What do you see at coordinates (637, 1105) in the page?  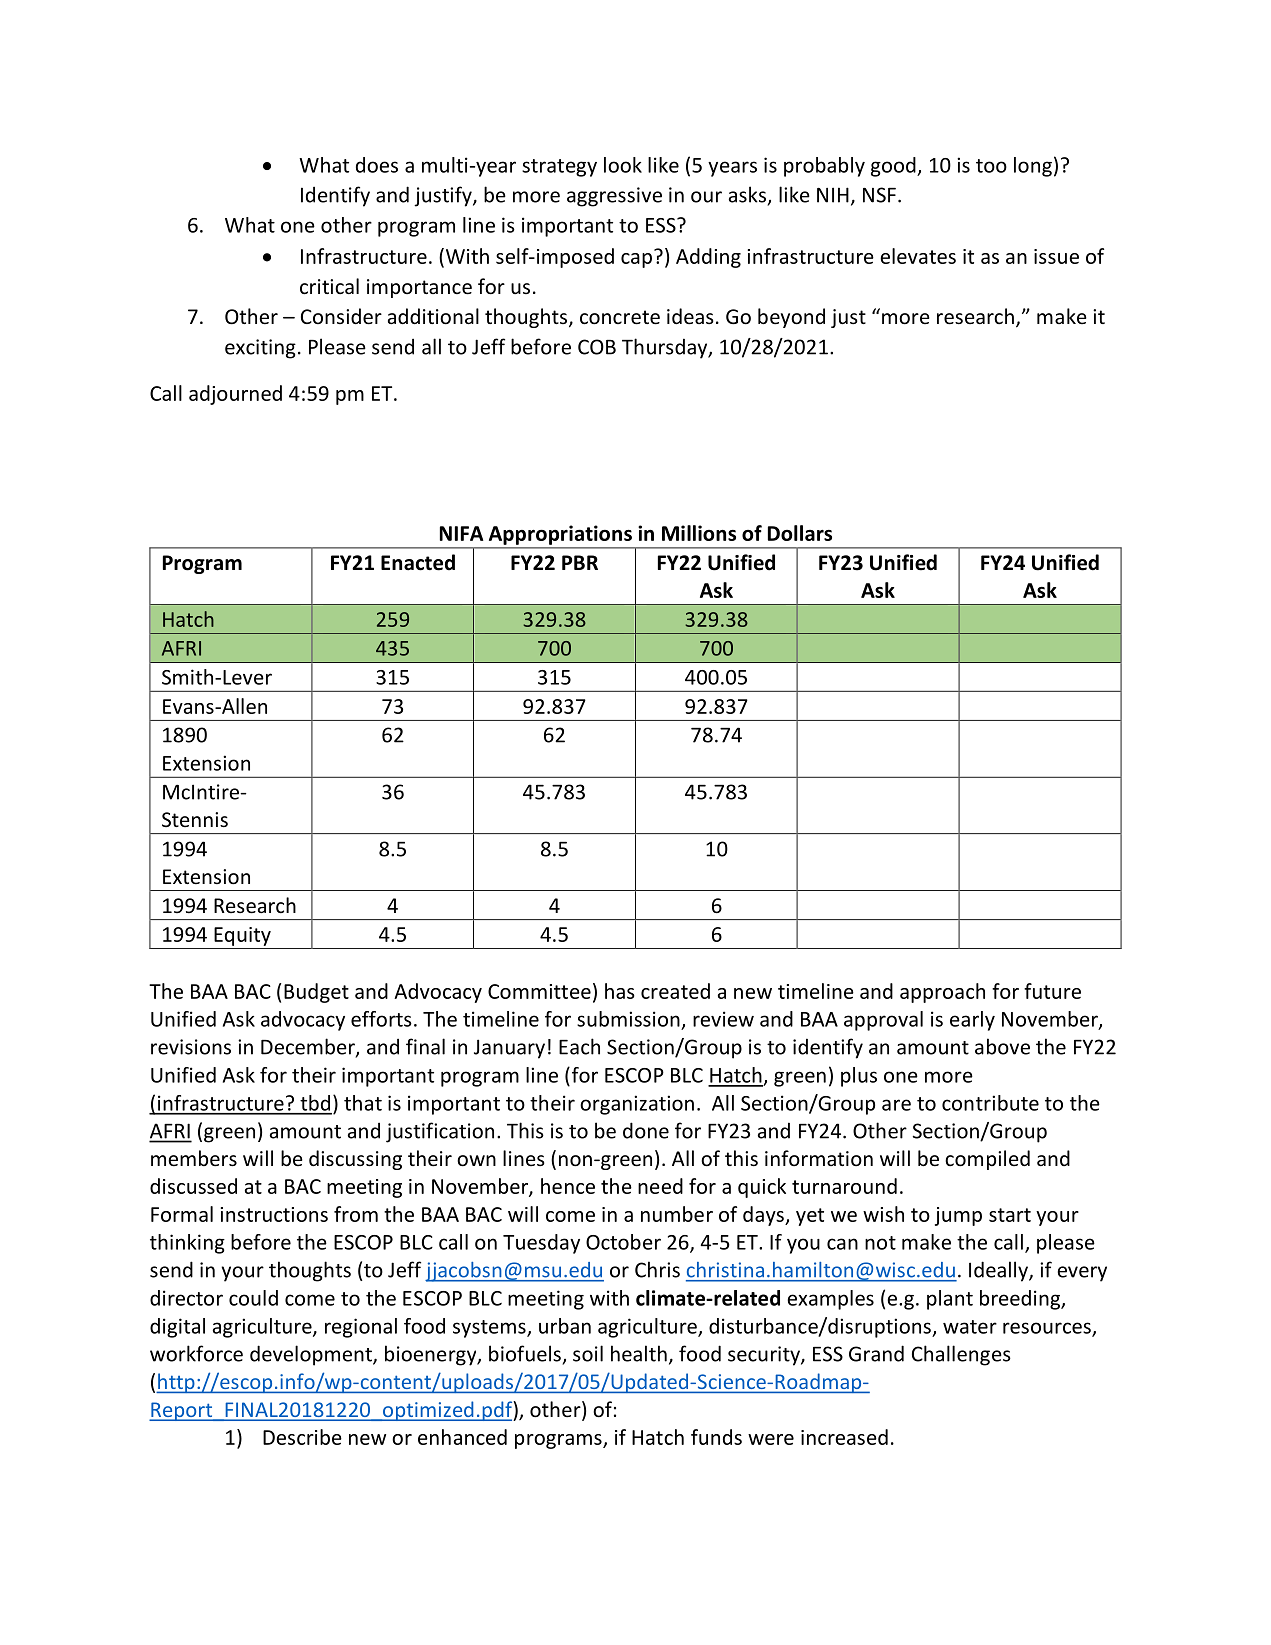 I see `organization` at bounding box center [637, 1105].
